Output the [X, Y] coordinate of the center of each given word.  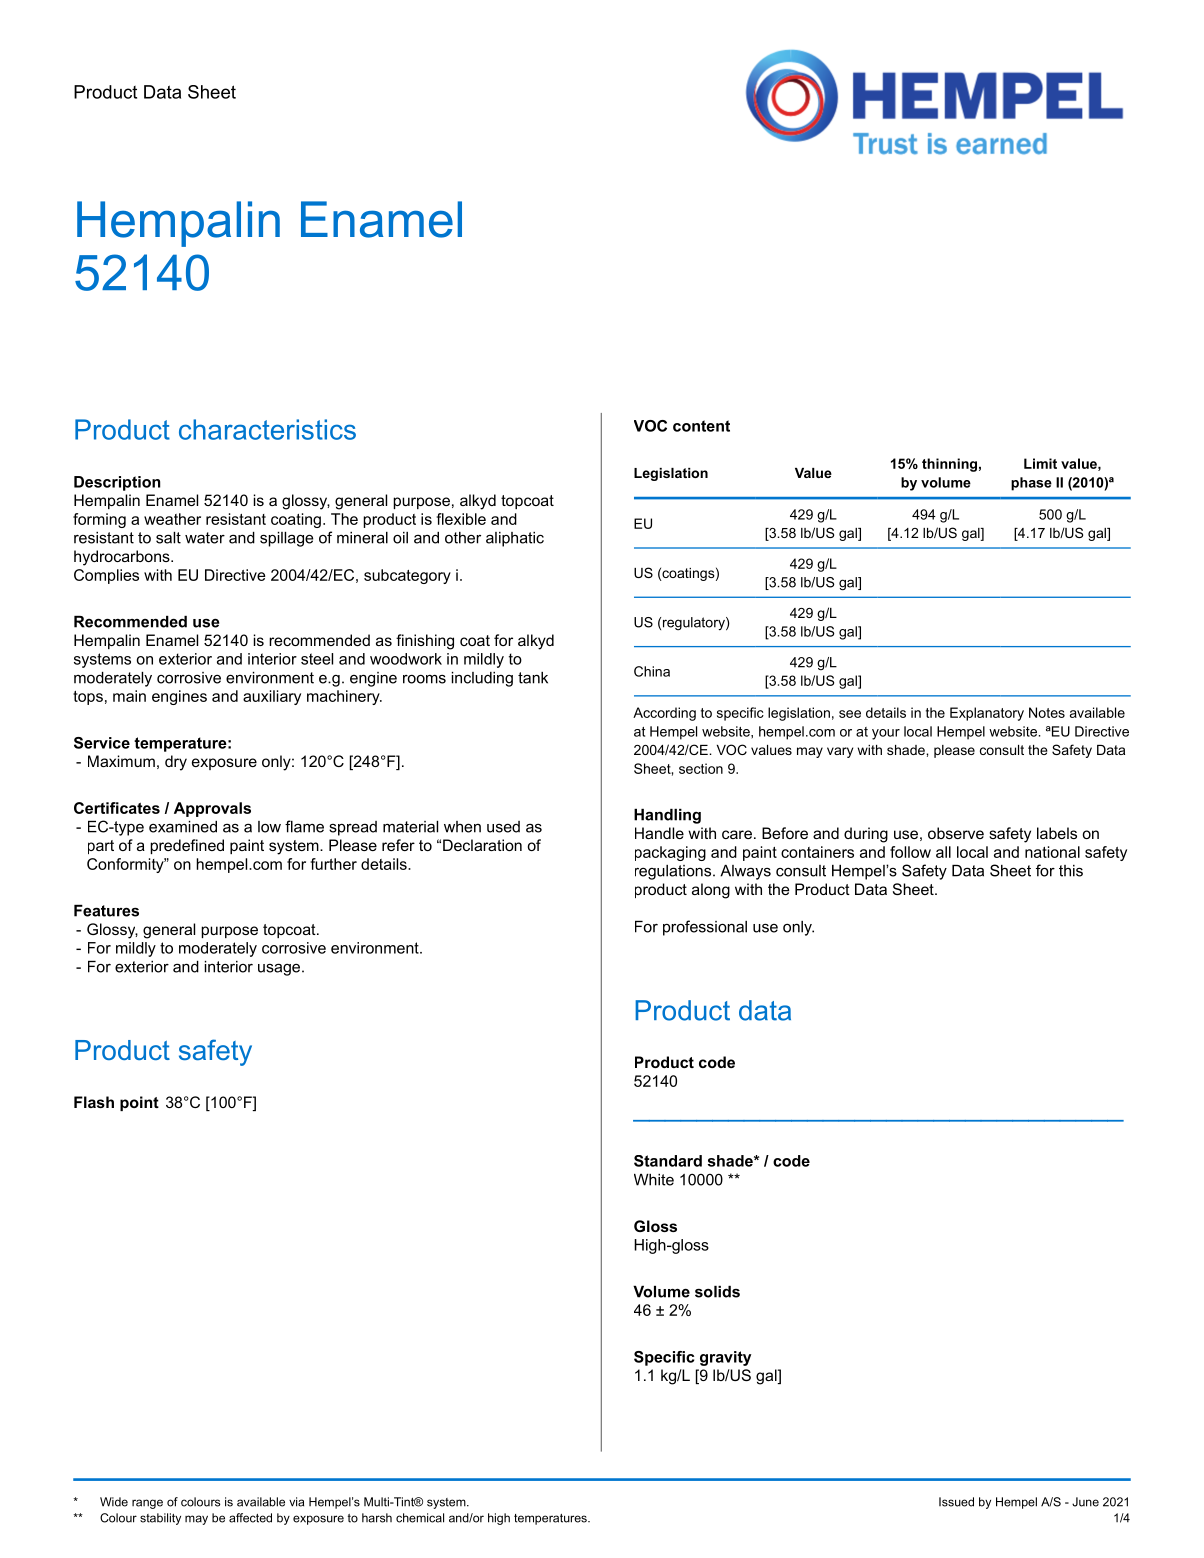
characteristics [267, 429]
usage [279, 969]
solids [717, 1292]
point [139, 1103]
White [654, 1180]
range [147, 1504]
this [1071, 871]
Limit [1040, 463]
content [701, 426]
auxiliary [272, 697]
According [664, 714]
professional [705, 928]
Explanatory [987, 714]
